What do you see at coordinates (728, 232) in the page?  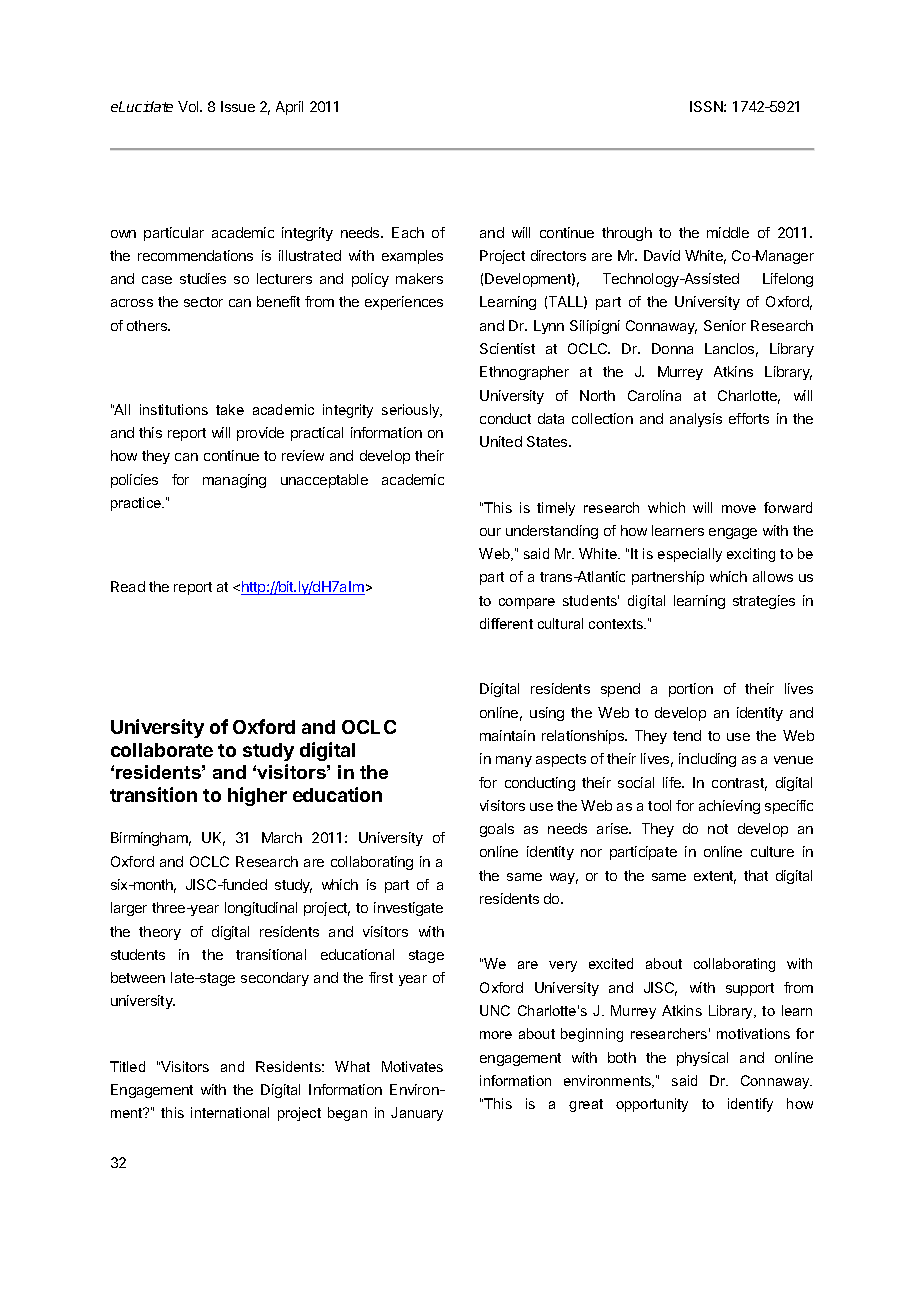 I see `middle` at bounding box center [728, 232].
